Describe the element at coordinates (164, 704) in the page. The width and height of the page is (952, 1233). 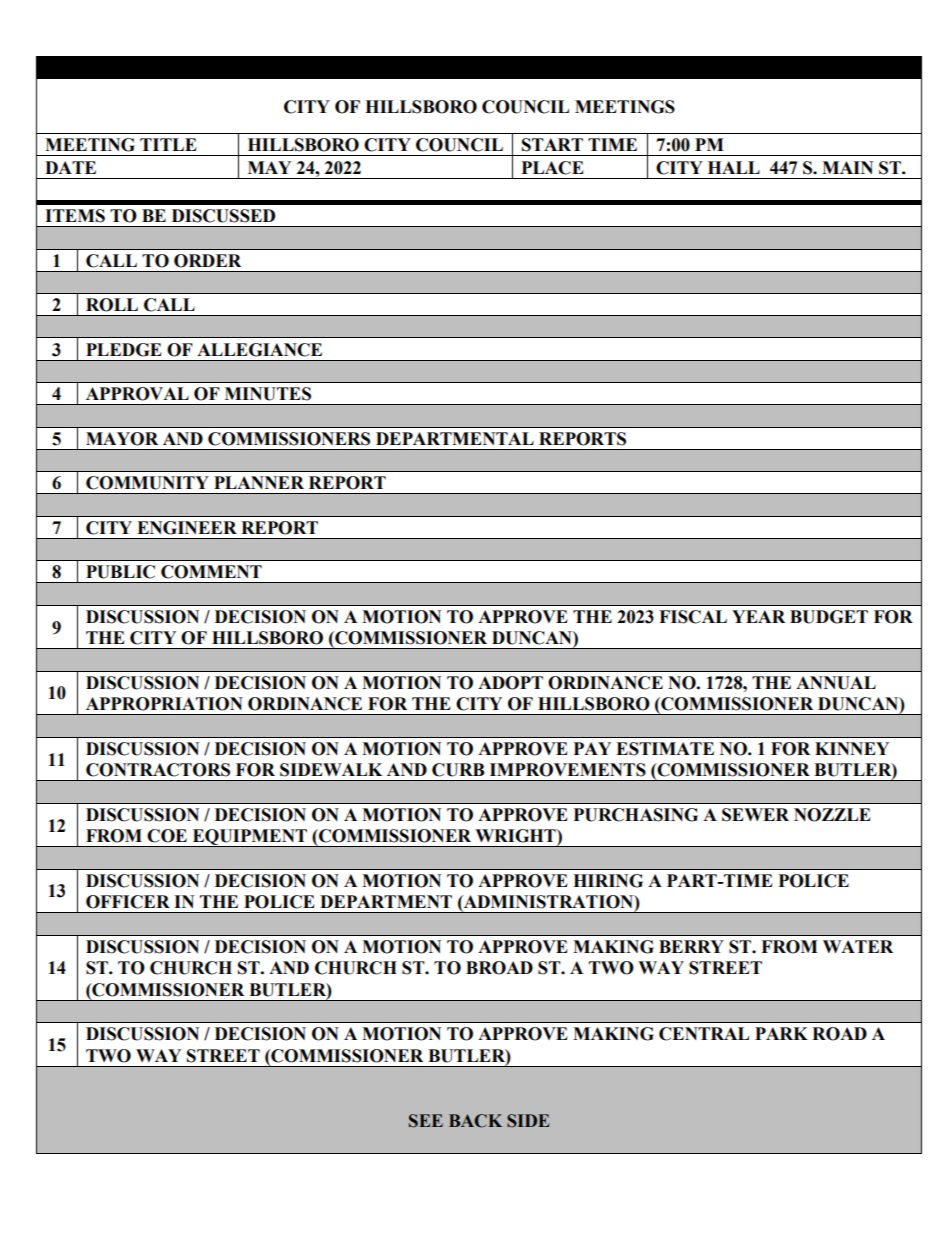
I see `APPROPRIATION` at that location.
